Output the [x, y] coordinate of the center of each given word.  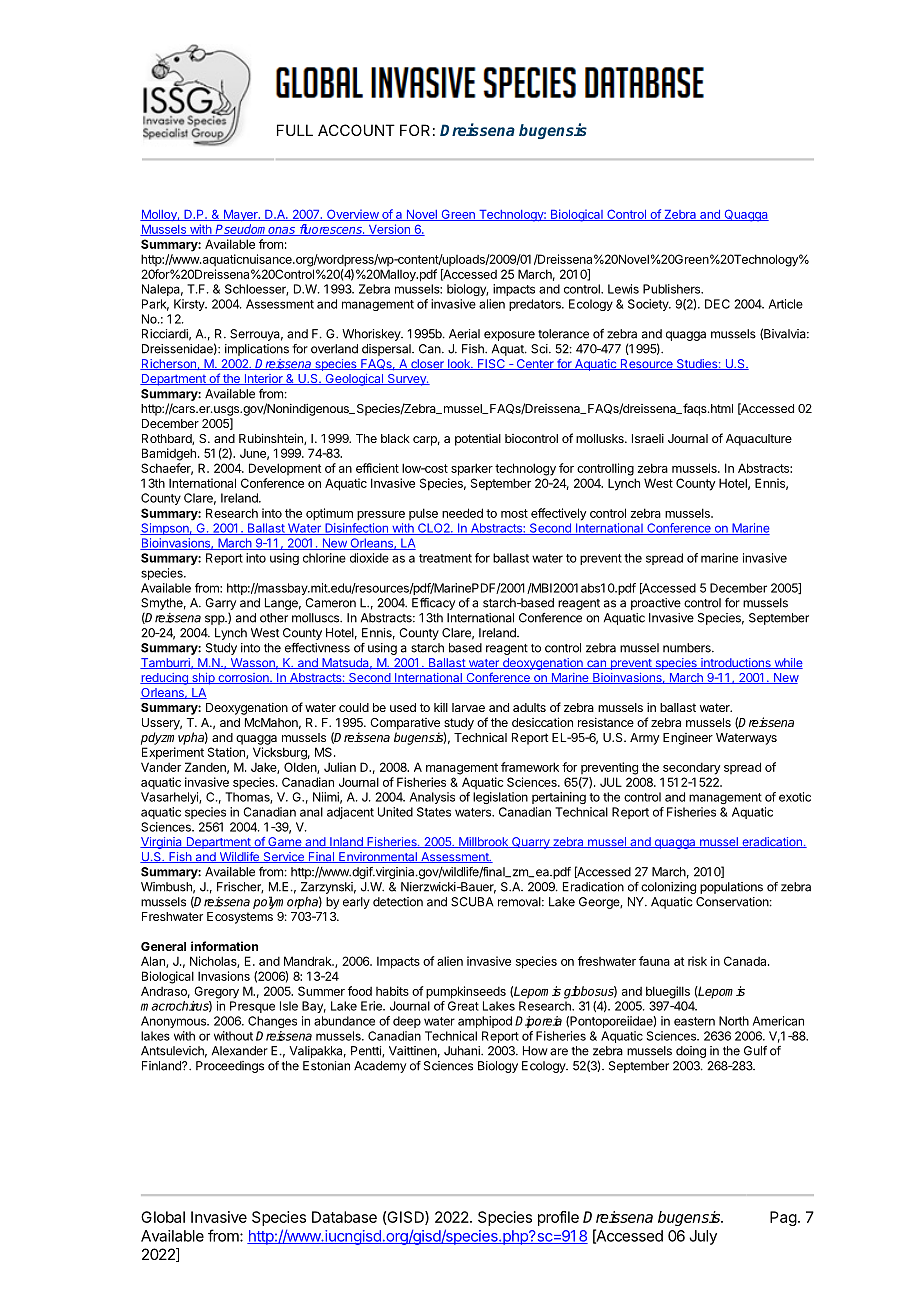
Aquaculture [759, 440]
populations [731, 888]
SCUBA [472, 902]
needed [462, 513]
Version [389, 230]
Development [285, 469]
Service [283, 857]
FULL [295, 130]
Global [163, 1217]
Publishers [673, 289]
